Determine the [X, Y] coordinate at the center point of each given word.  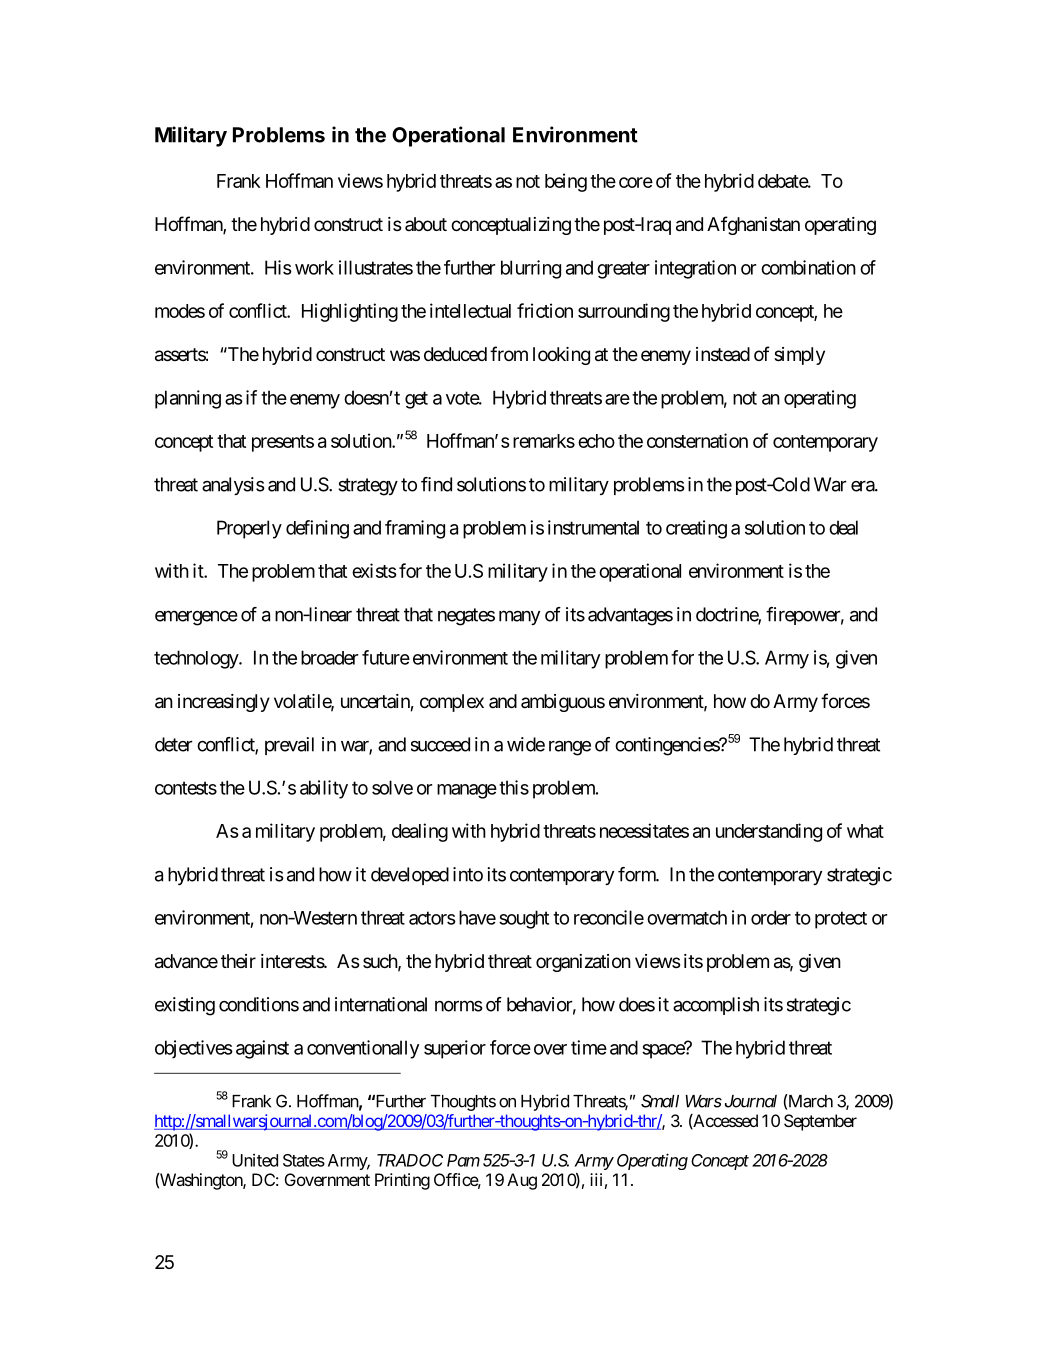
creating [696, 529]
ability [324, 789]
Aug [522, 1181]
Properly [249, 529]
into [468, 874]
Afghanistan [753, 225]
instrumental [593, 527]
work [314, 267]
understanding [769, 832]
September [820, 1122]
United [255, 1160]
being [566, 182]
